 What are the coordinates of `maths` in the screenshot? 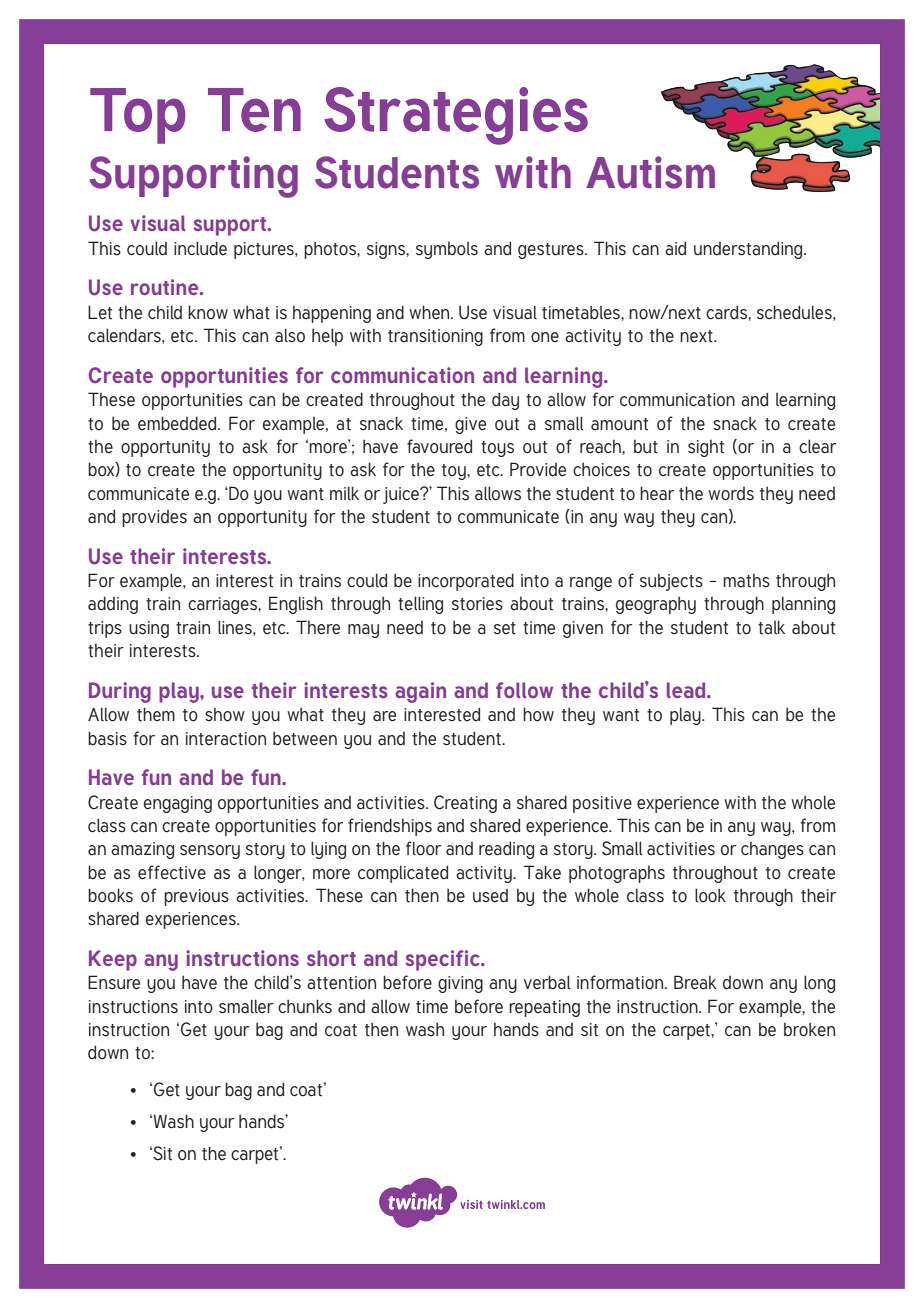 It's located at (746, 581).
